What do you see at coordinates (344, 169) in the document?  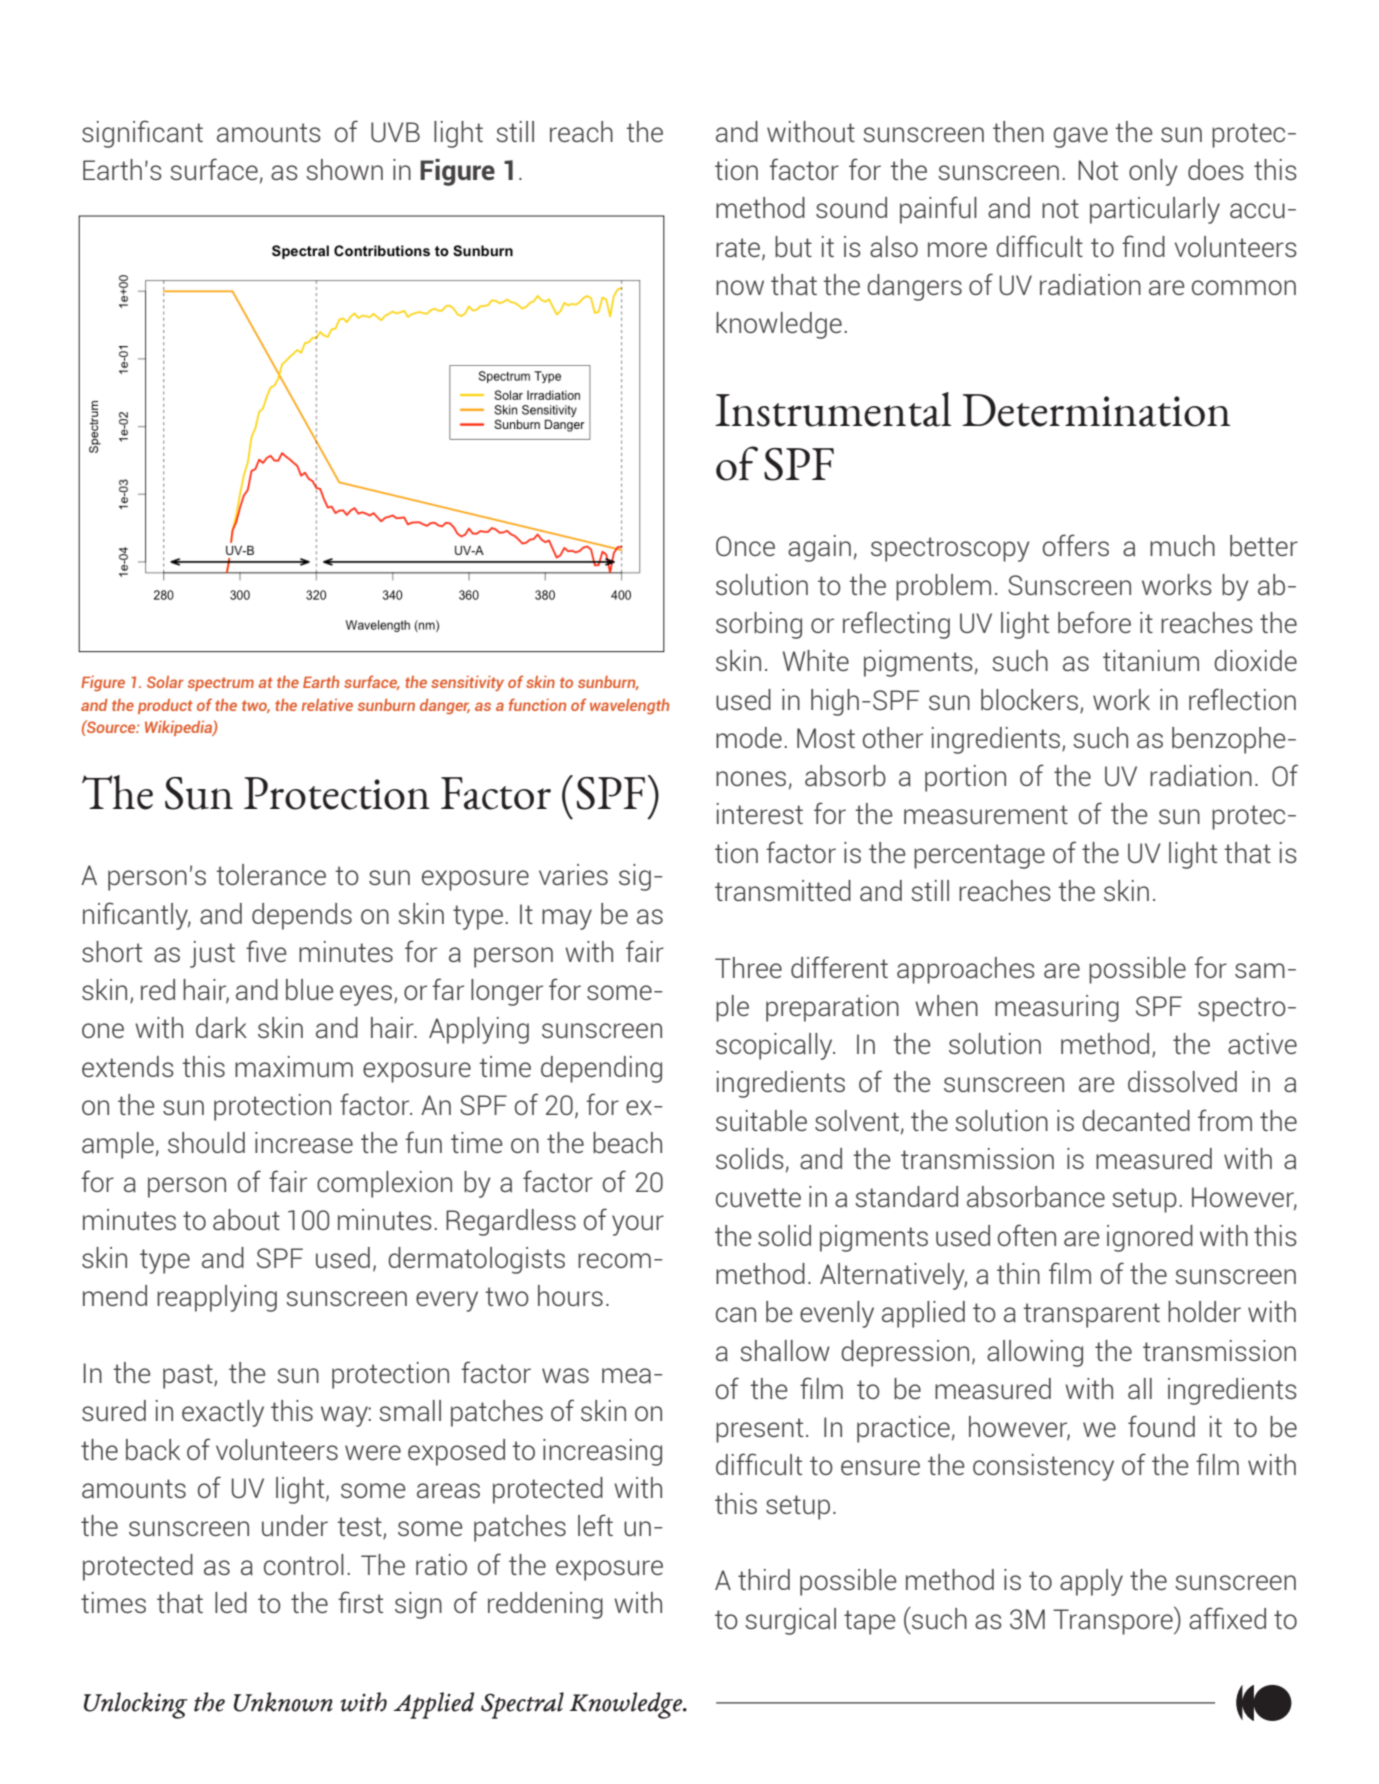 I see `shown` at bounding box center [344, 169].
